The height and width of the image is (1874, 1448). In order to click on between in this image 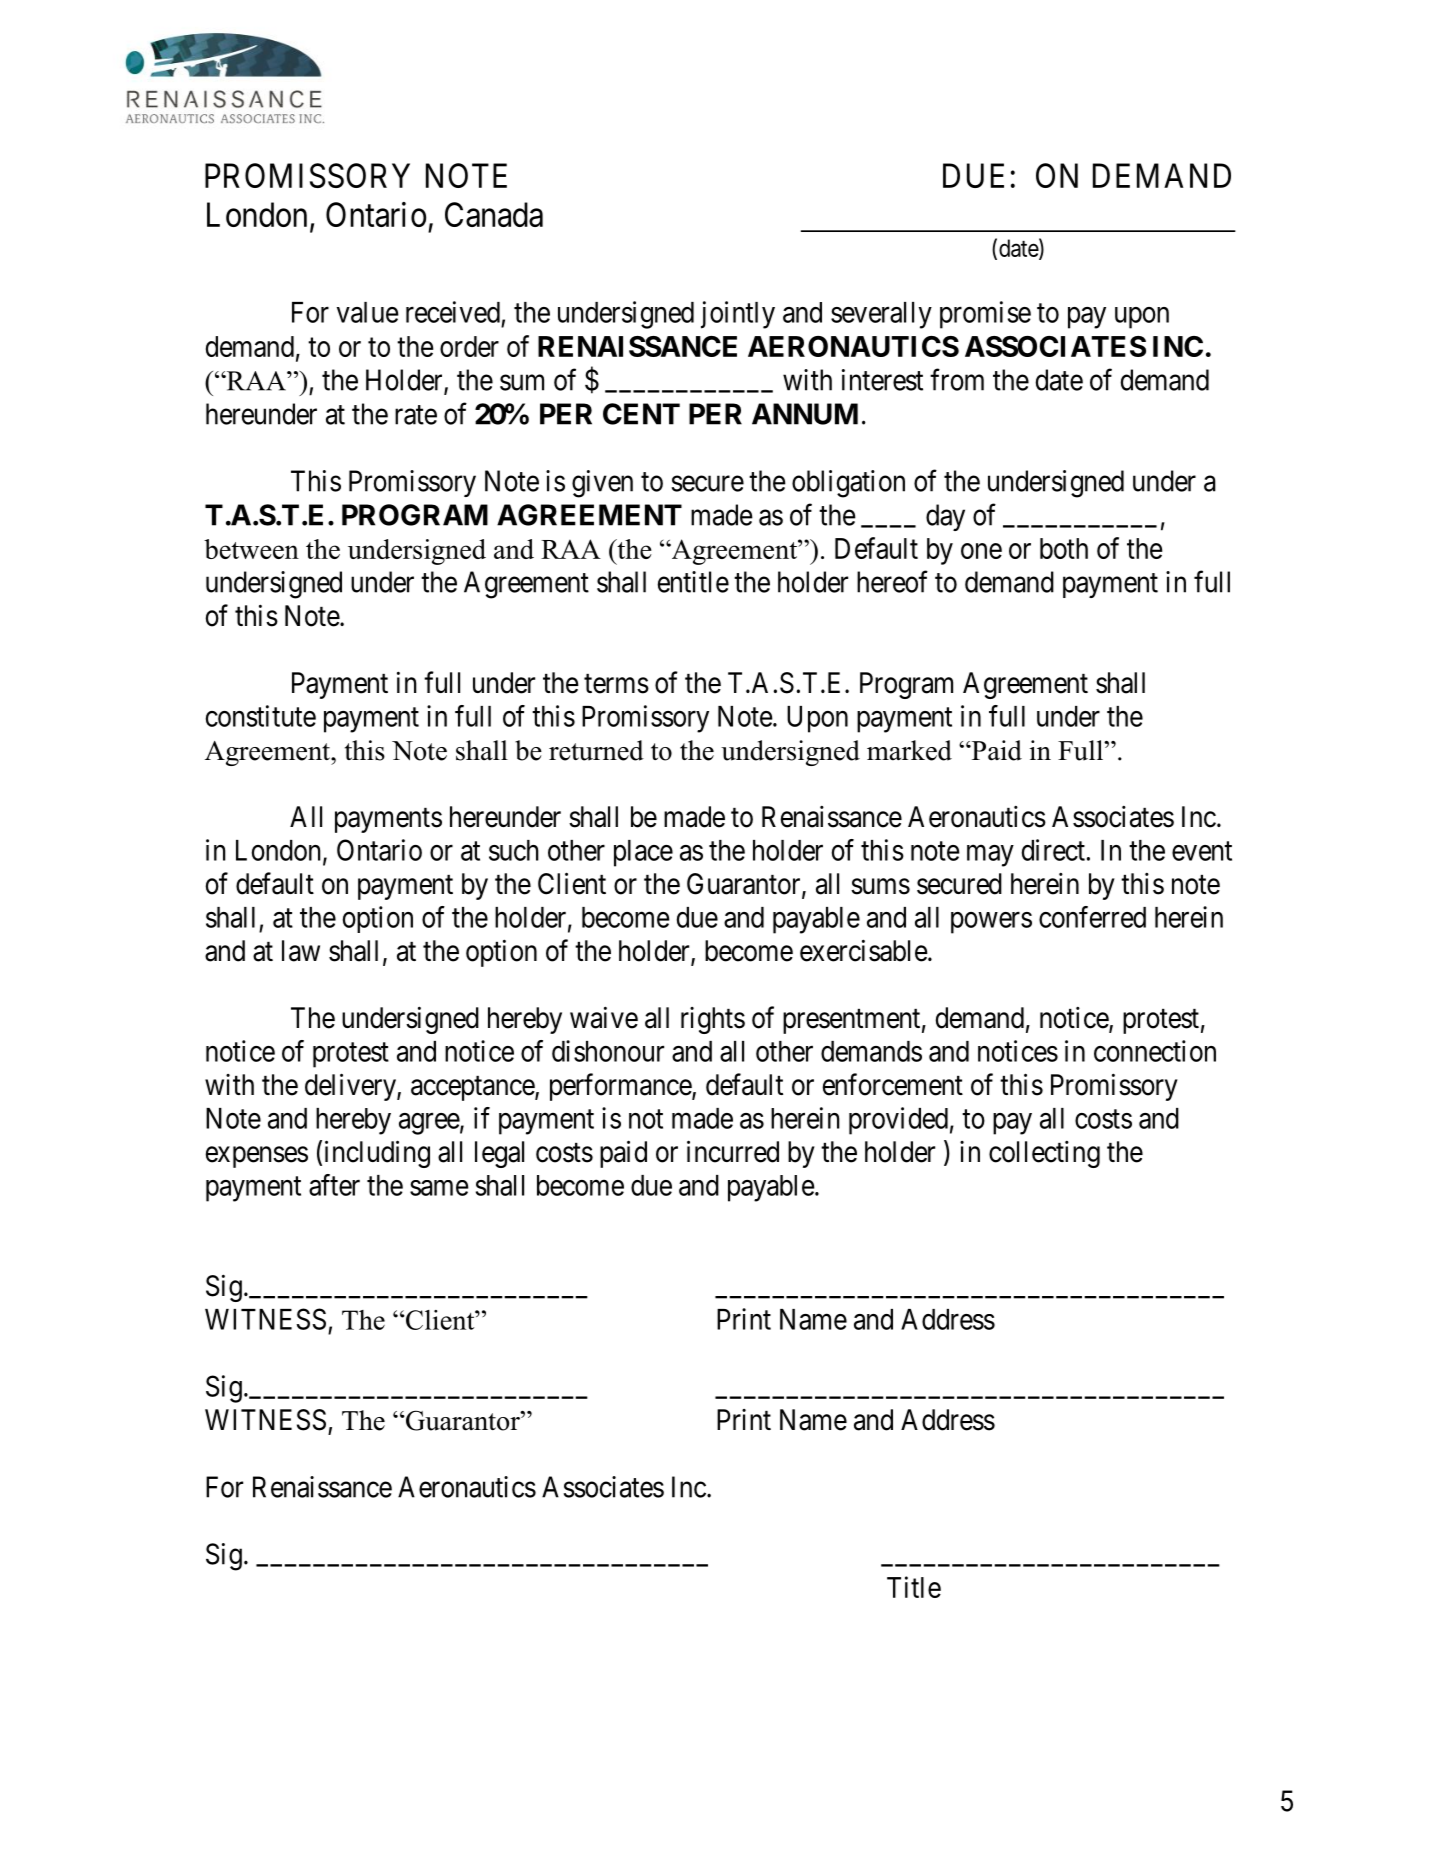, I will do `click(251, 549)`.
